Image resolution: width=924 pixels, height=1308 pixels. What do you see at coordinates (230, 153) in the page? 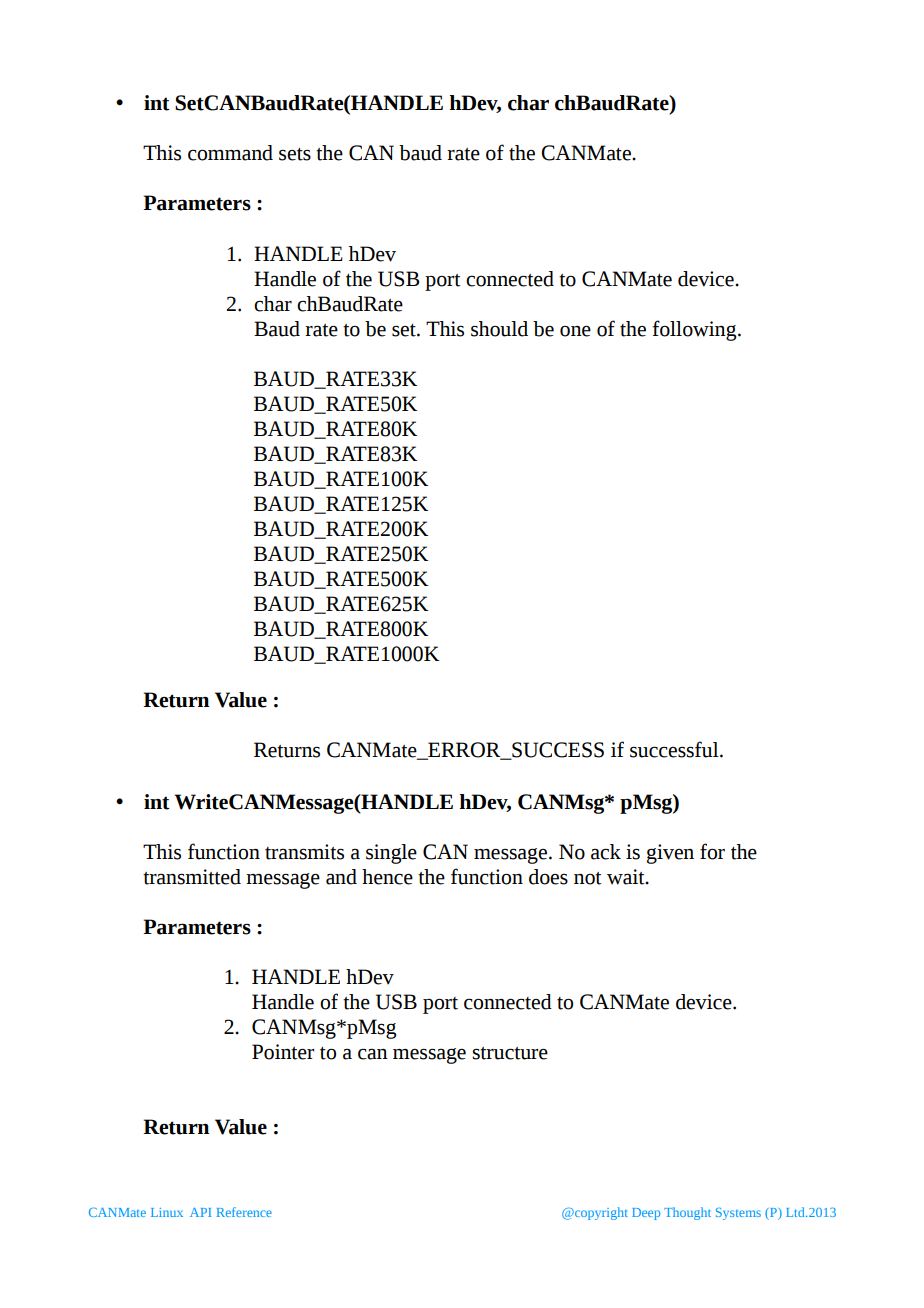
I see `command` at bounding box center [230, 153].
